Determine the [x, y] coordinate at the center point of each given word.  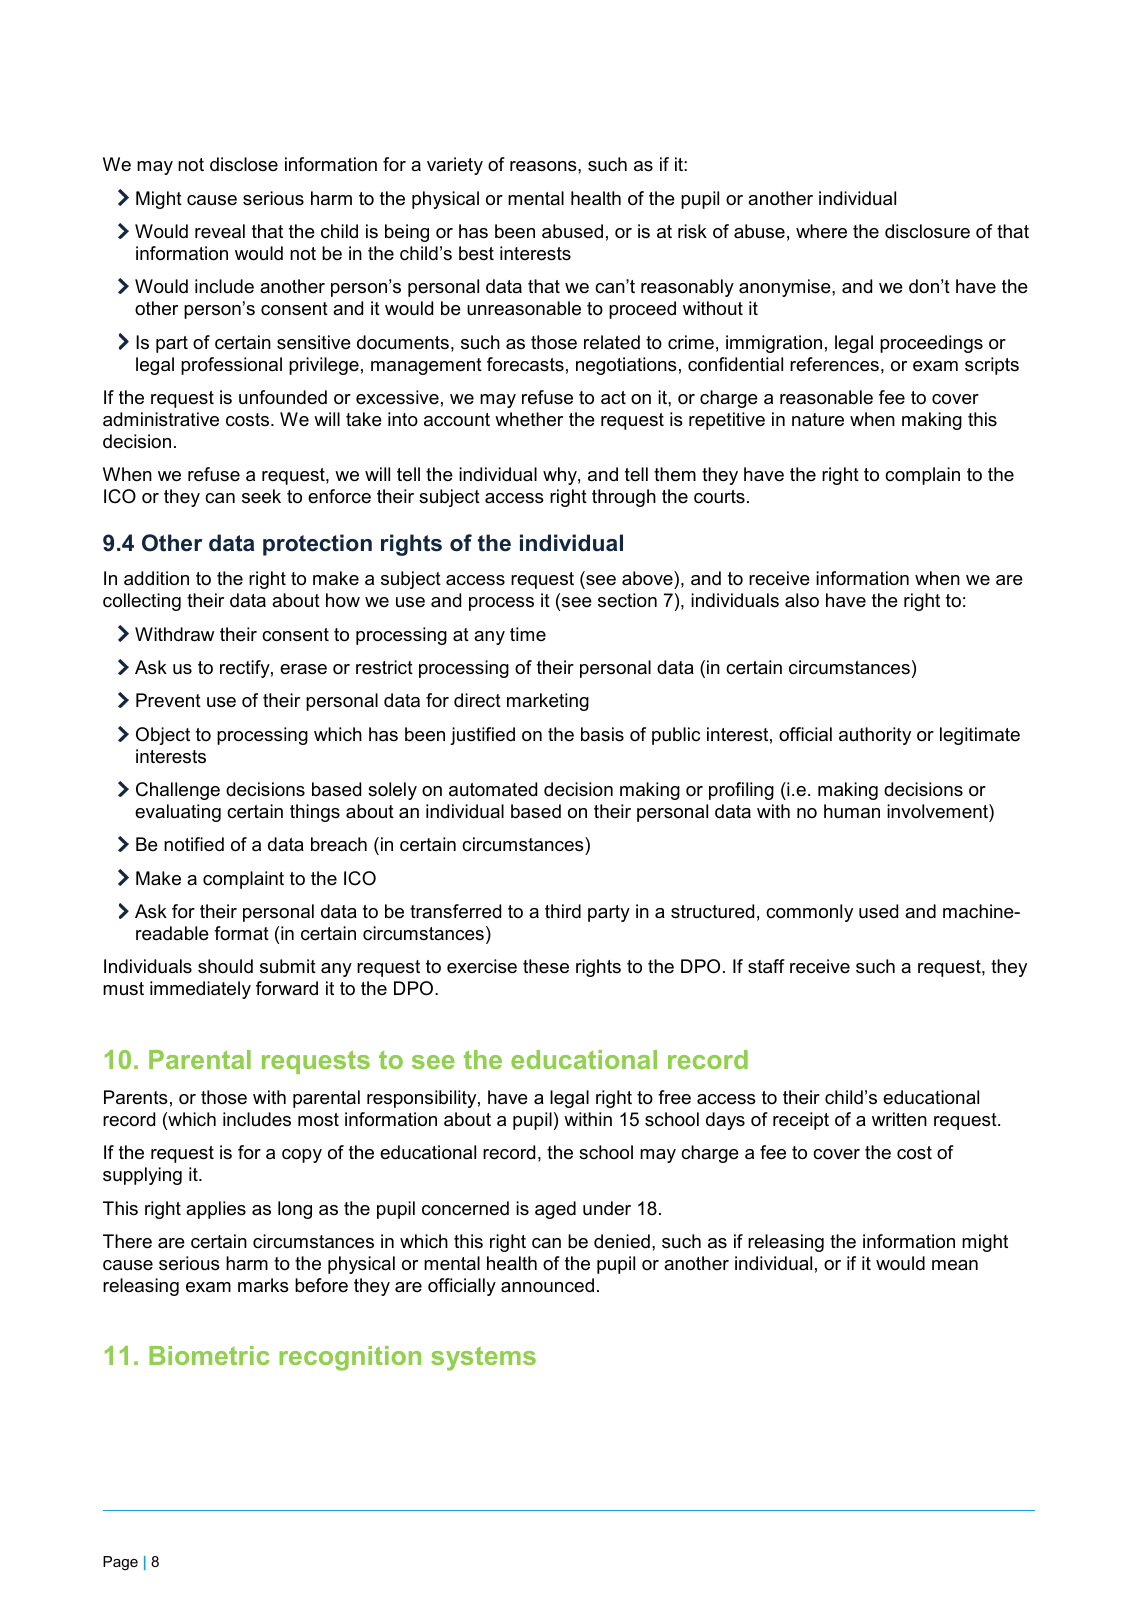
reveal [220, 231]
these [546, 966]
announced [547, 1285]
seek [261, 496]
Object [163, 736]
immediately [200, 990]
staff [766, 966]
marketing [548, 702]
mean [955, 1265]
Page [120, 1563]
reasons [544, 166]
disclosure [927, 231]
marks [263, 1285]
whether [529, 419]
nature [818, 420]
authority [875, 736]
